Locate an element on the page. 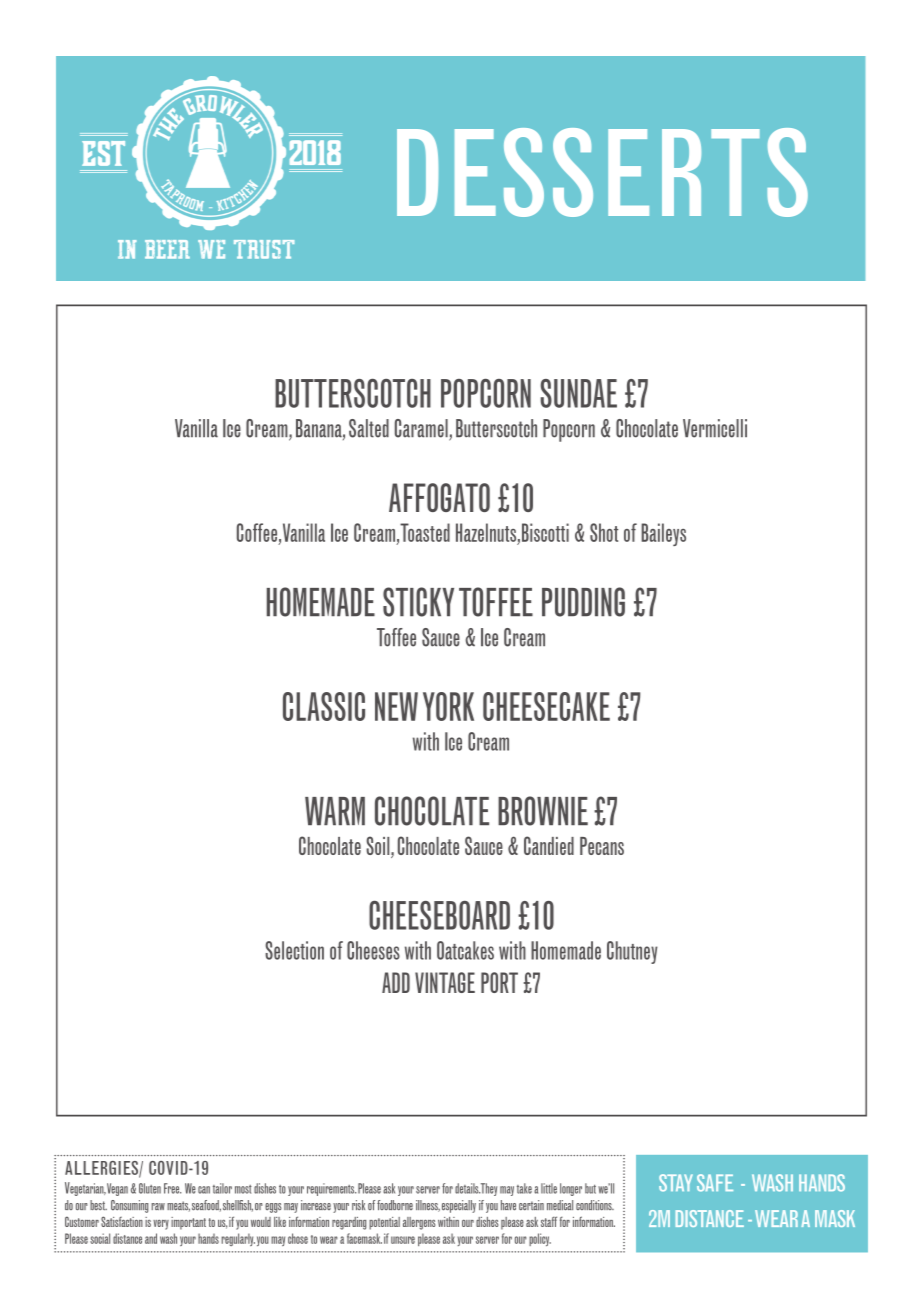 Image resolution: width=924 pixels, height=1308 pixels. raw is located at coordinates (158, 1206).
